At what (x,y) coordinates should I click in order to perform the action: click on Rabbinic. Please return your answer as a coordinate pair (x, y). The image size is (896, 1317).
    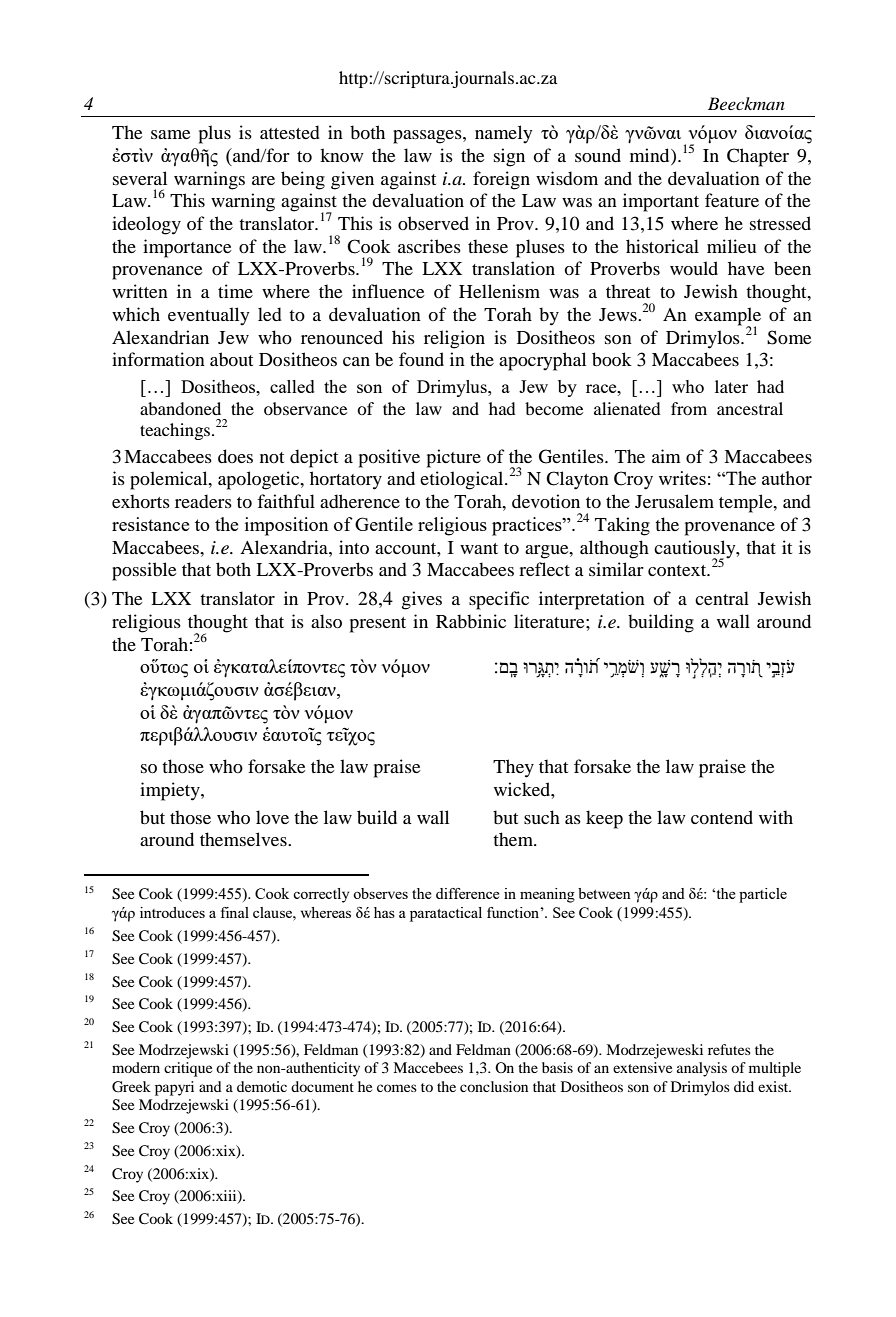
    Looking at the image, I should click on (471, 621).
